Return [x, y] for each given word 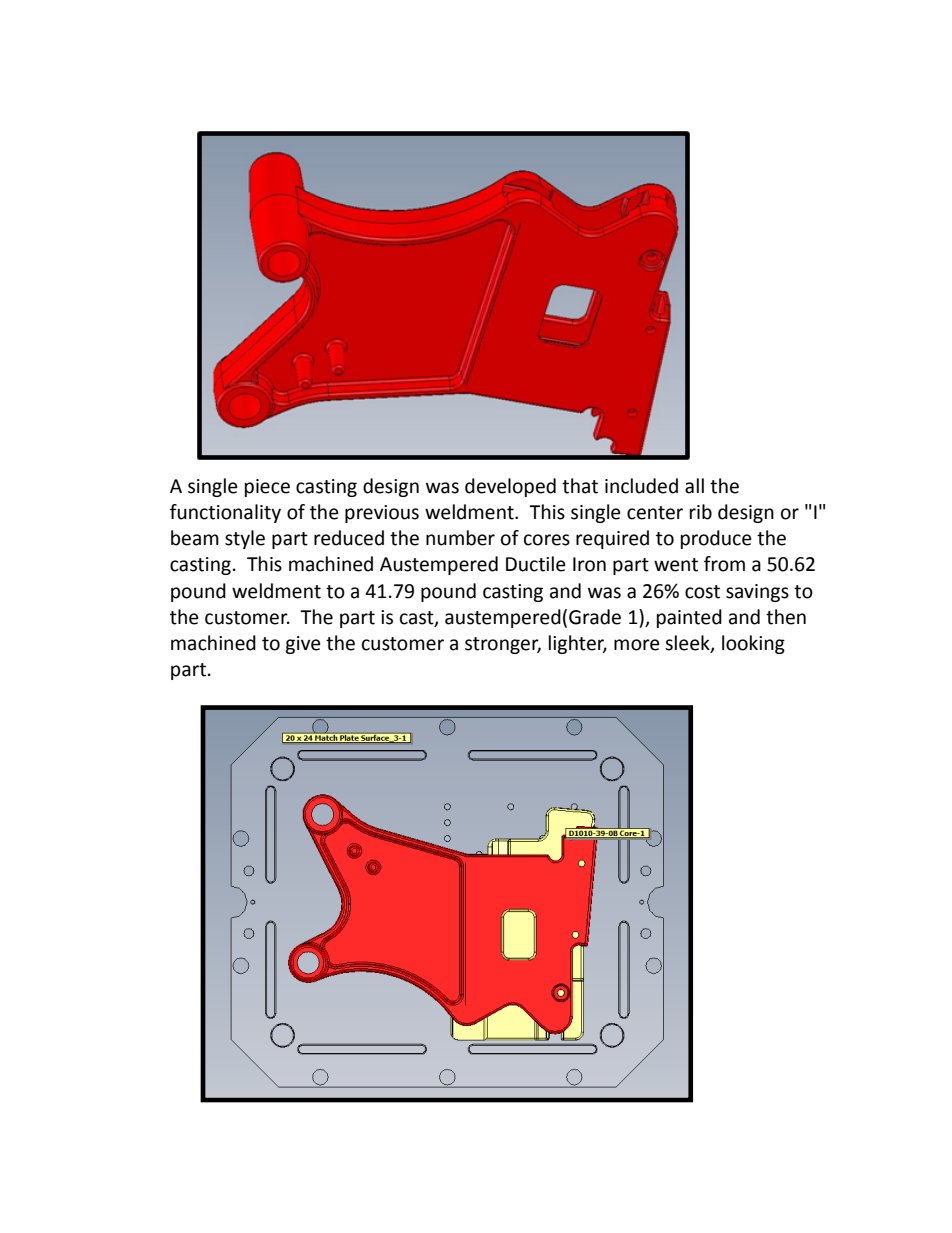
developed [510, 487]
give [303, 645]
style [245, 539]
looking [753, 644]
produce [716, 539]
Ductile [536, 564]
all [694, 486]
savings [757, 593]
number [460, 538]
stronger [503, 645]
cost [702, 592]
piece [267, 488]
